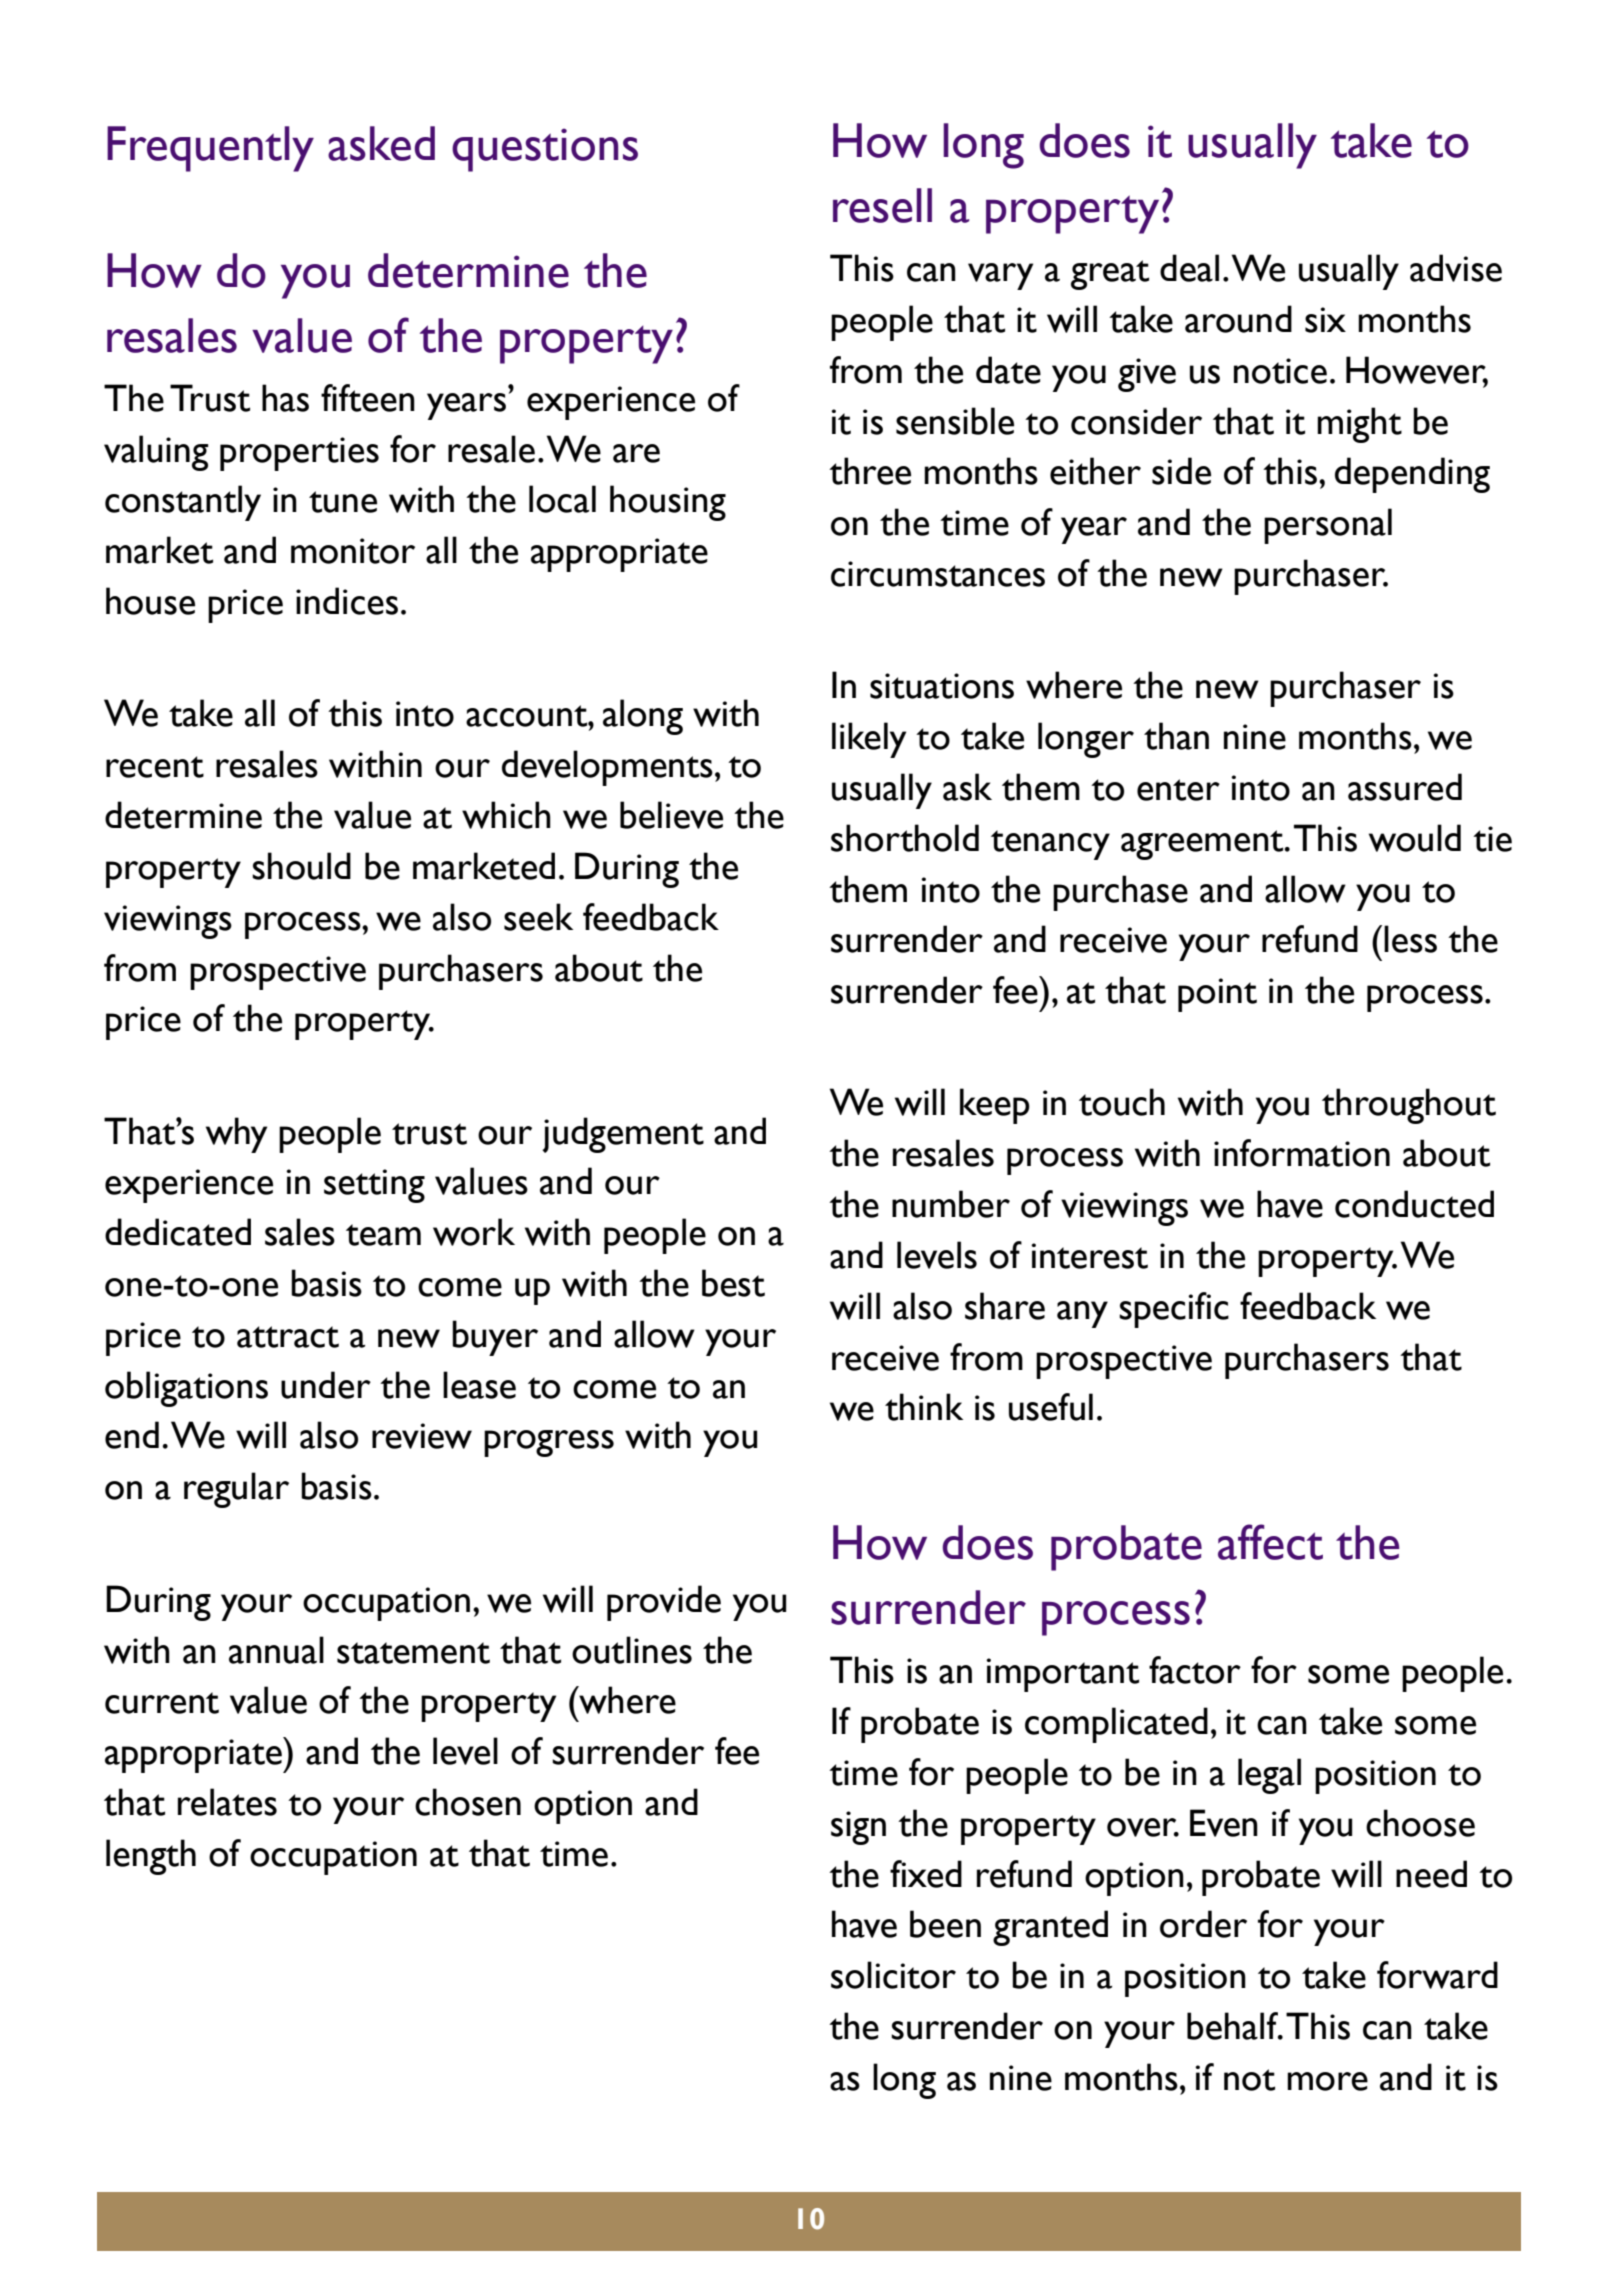 The image size is (1619, 2290). What do you see at coordinates (236, 1135) in the screenshot?
I see `why` at bounding box center [236, 1135].
